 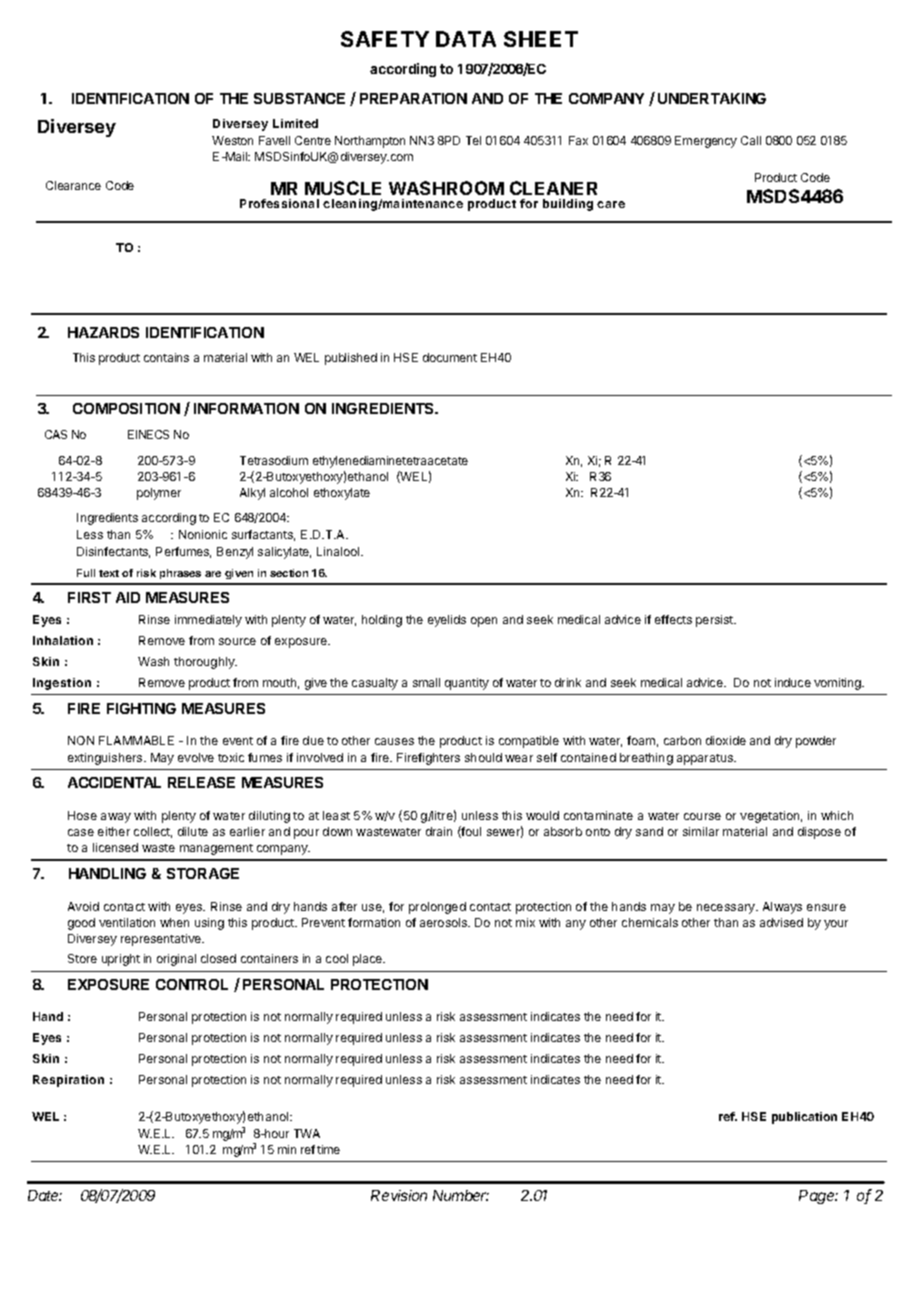 I want to click on course, so click(x=702, y=816).
